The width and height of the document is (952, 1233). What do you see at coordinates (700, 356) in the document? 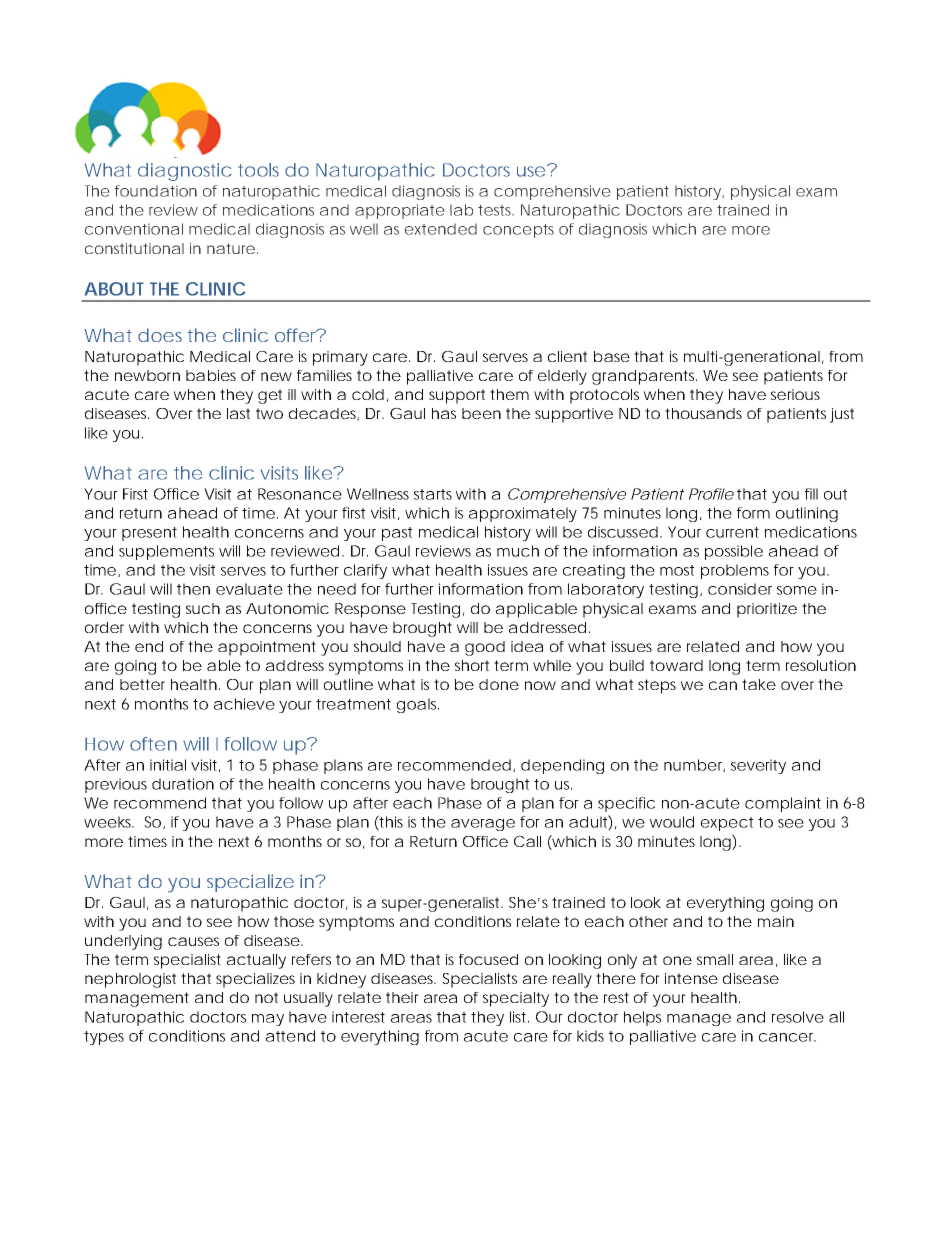
I see `mult` at bounding box center [700, 356].
